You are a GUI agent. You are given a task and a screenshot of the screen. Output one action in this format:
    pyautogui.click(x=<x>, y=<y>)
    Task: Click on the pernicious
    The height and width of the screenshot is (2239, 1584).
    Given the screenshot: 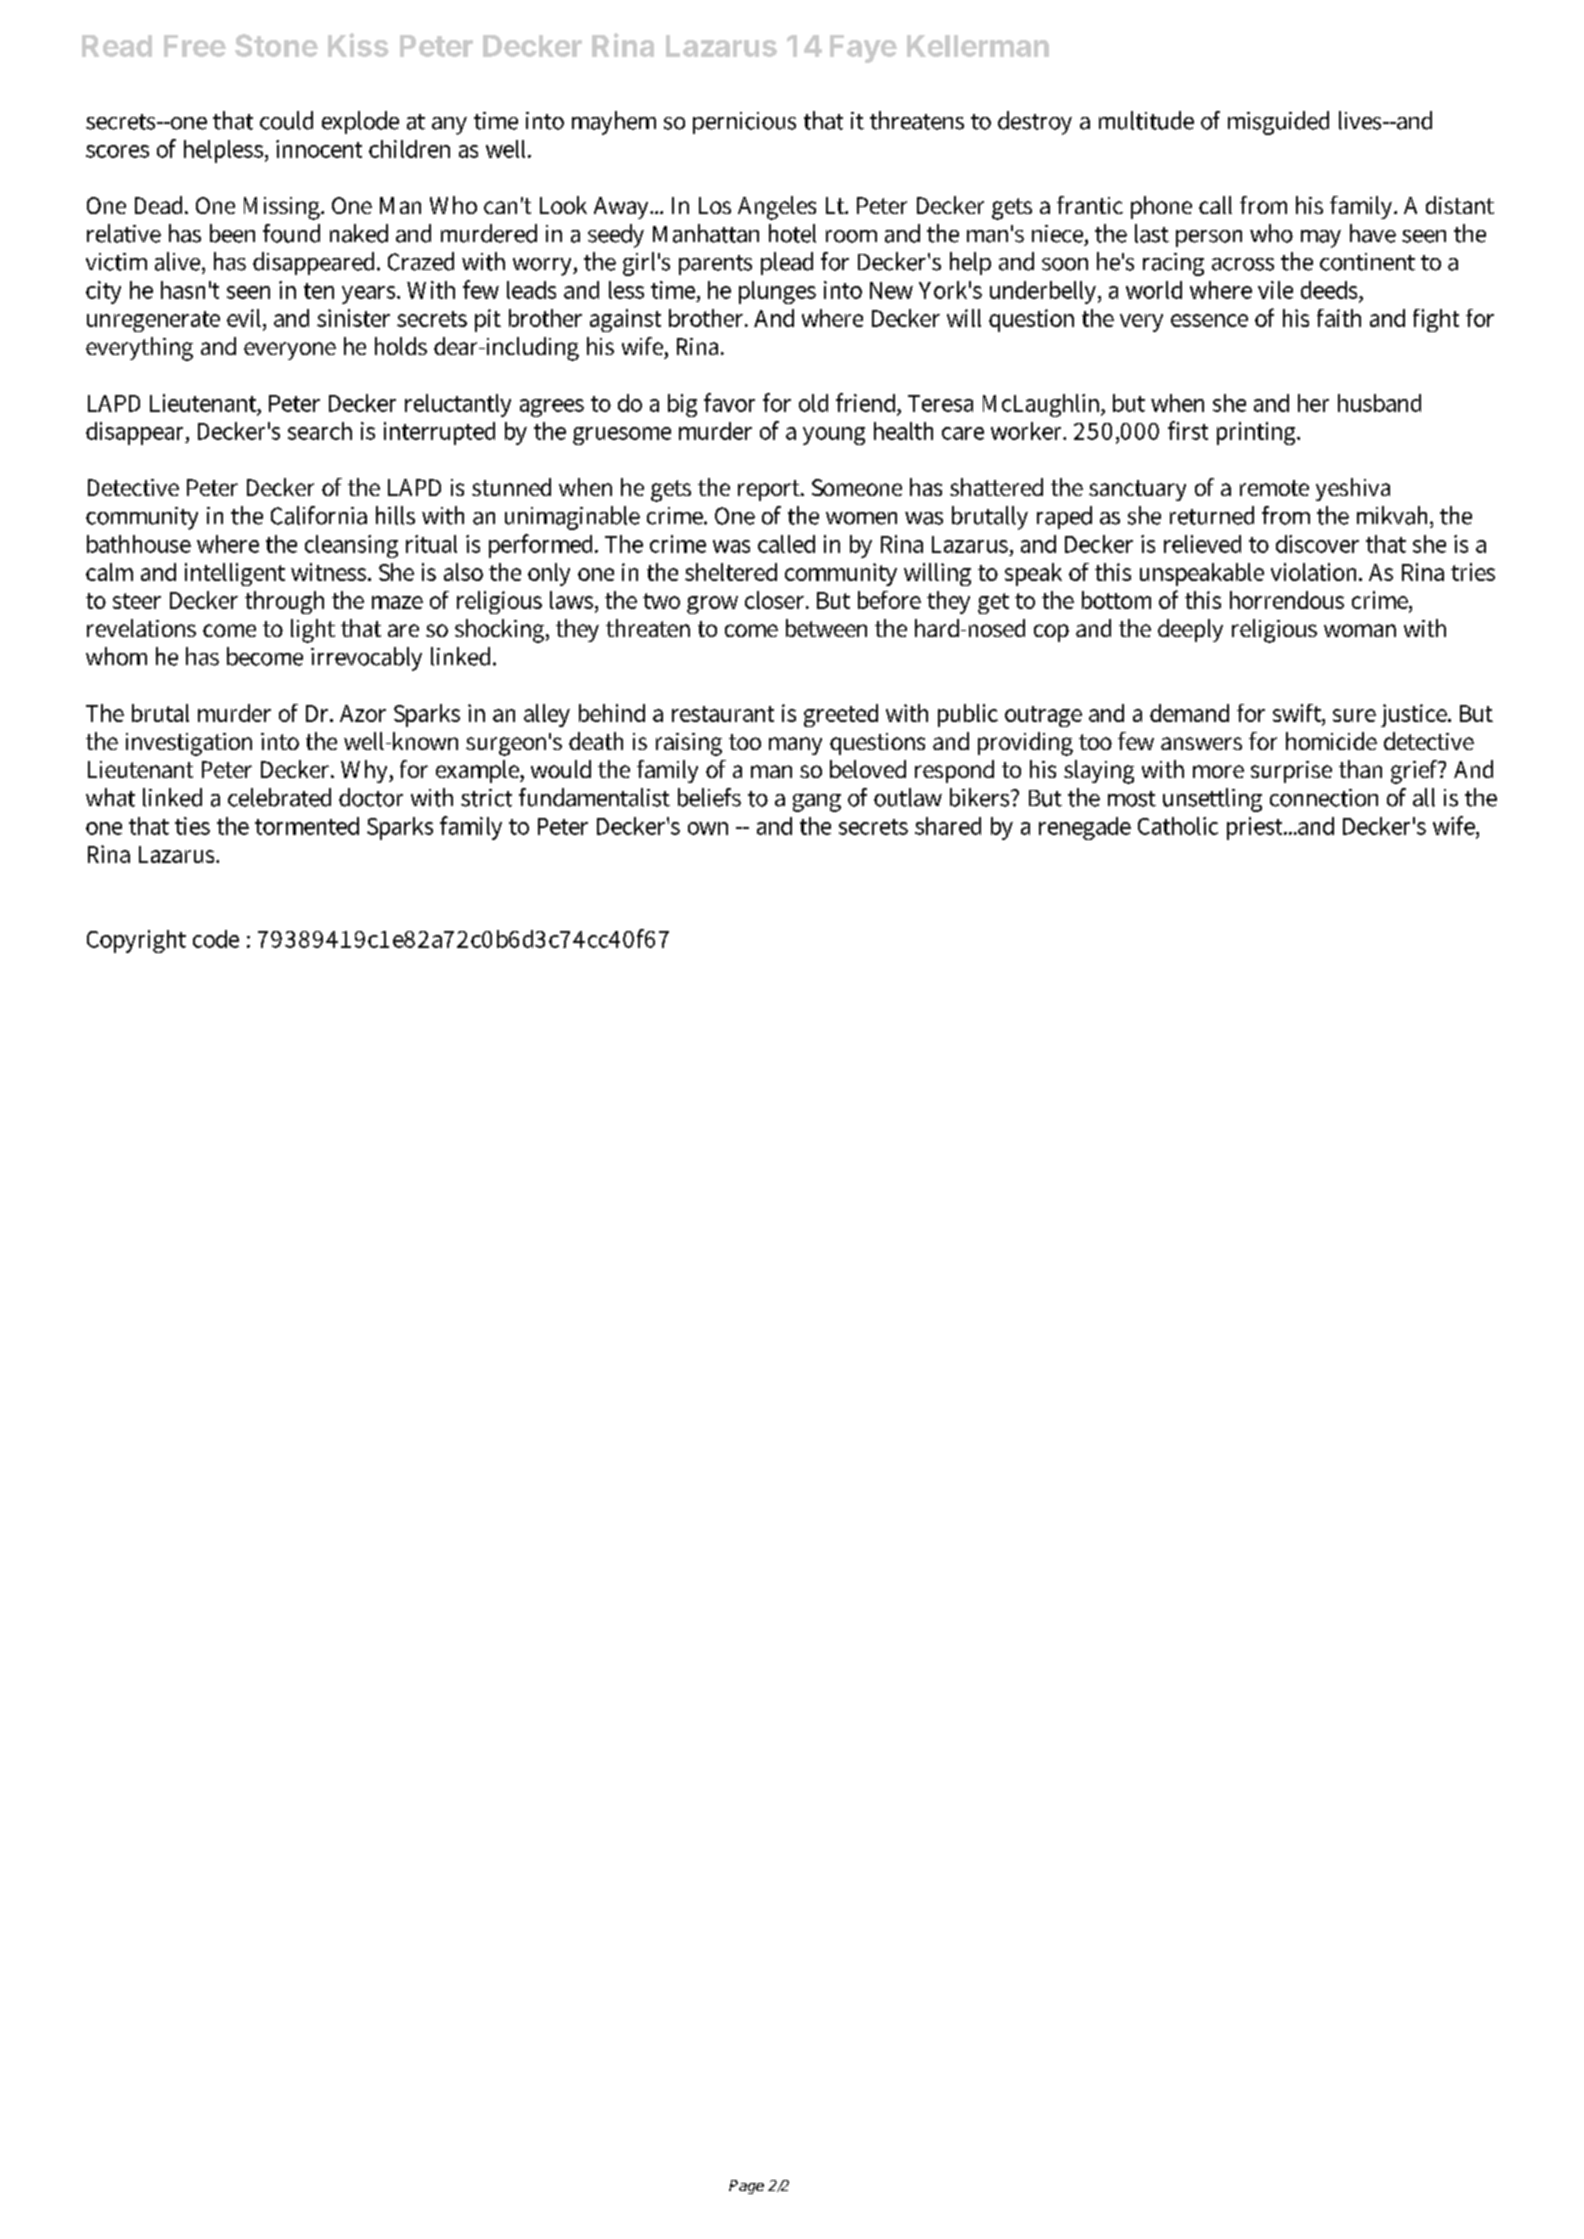 What is the action you would take?
    pyautogui.click(x=744, y=123)
